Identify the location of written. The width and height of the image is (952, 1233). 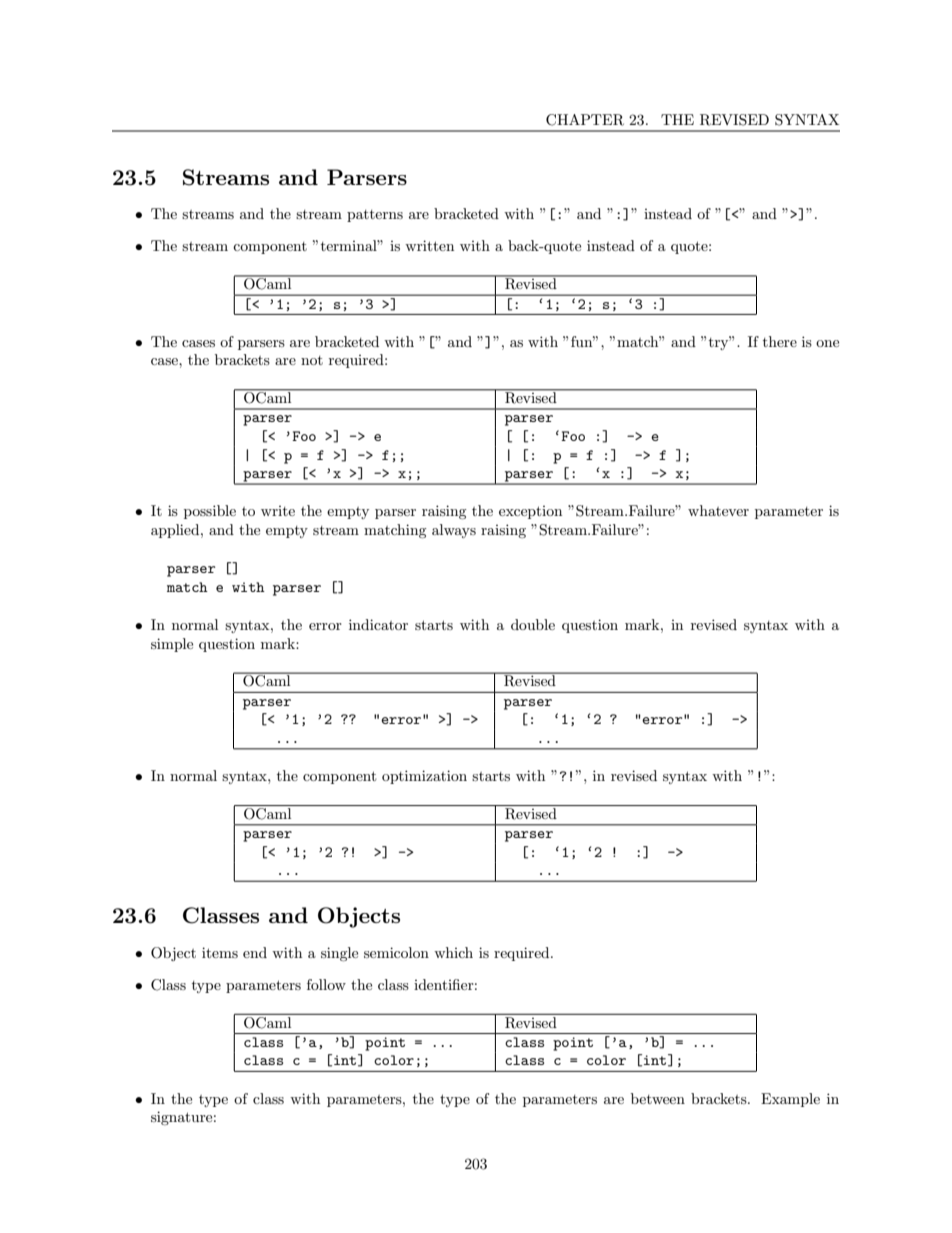
(429, 245).
